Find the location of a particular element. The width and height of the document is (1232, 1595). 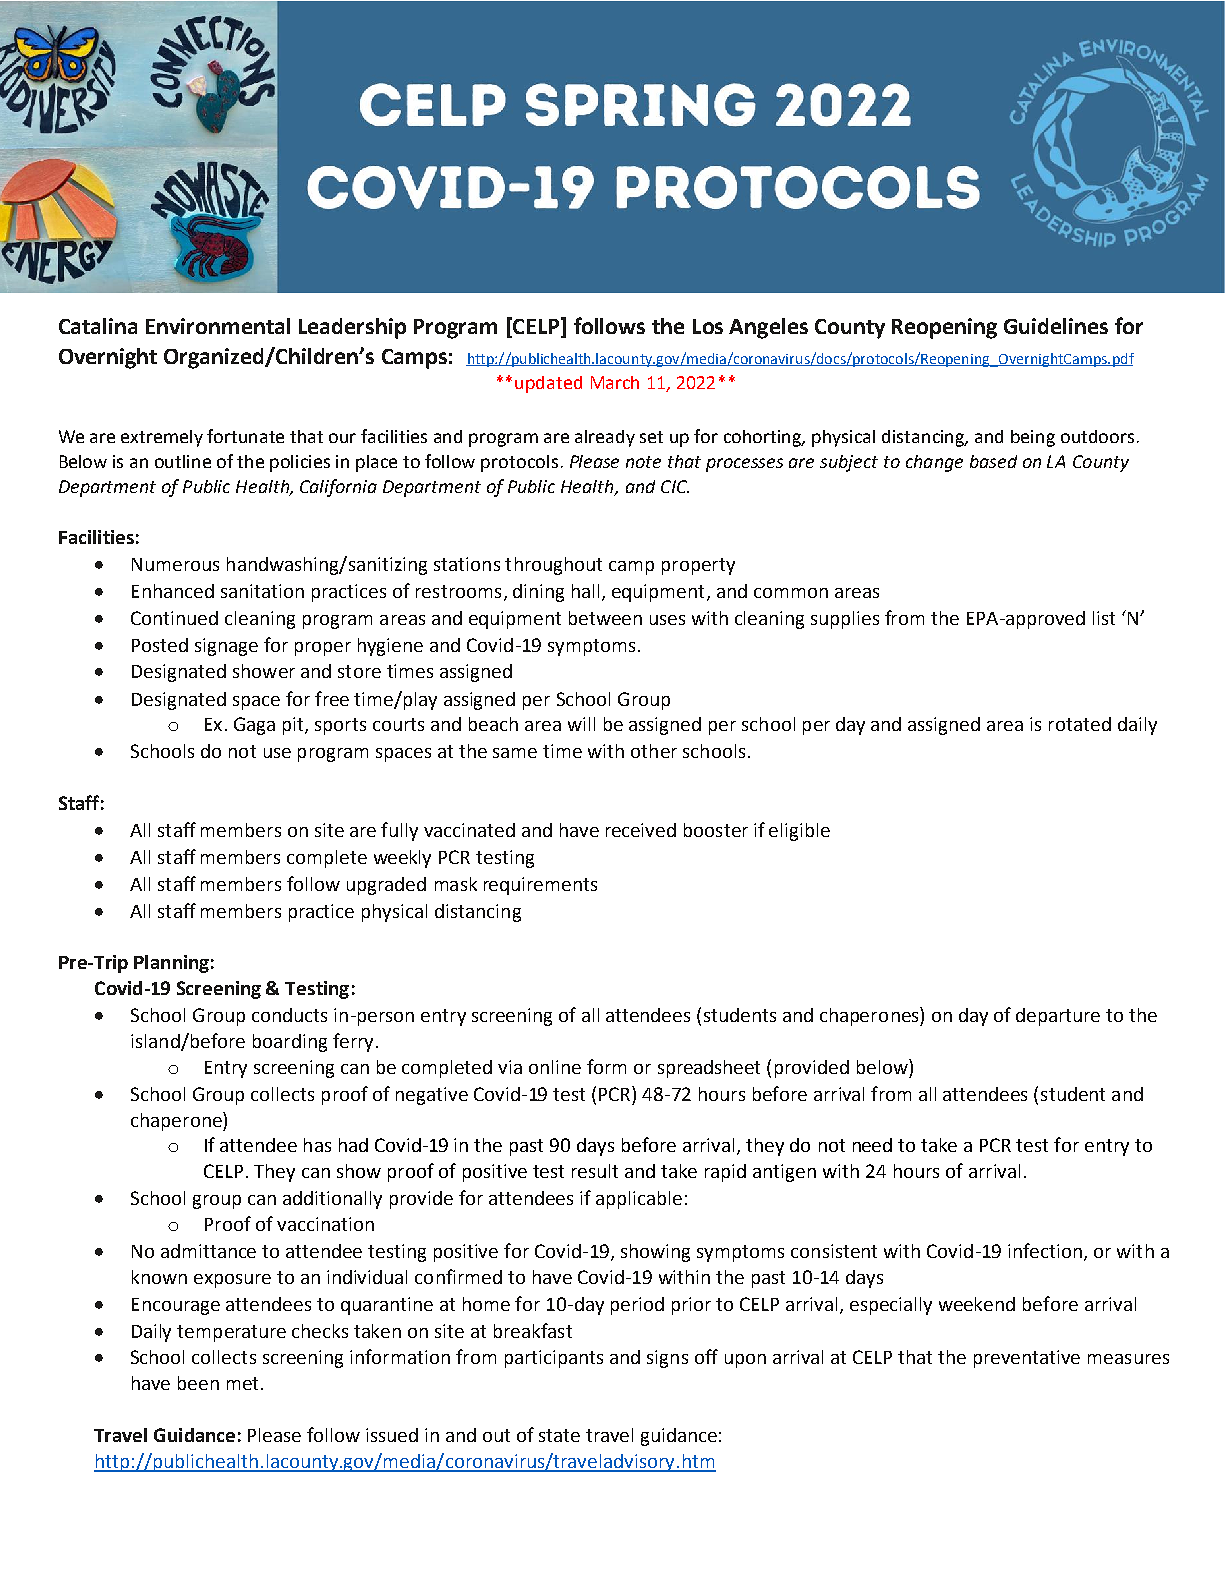

met is located at coordinates (242, 1383).
